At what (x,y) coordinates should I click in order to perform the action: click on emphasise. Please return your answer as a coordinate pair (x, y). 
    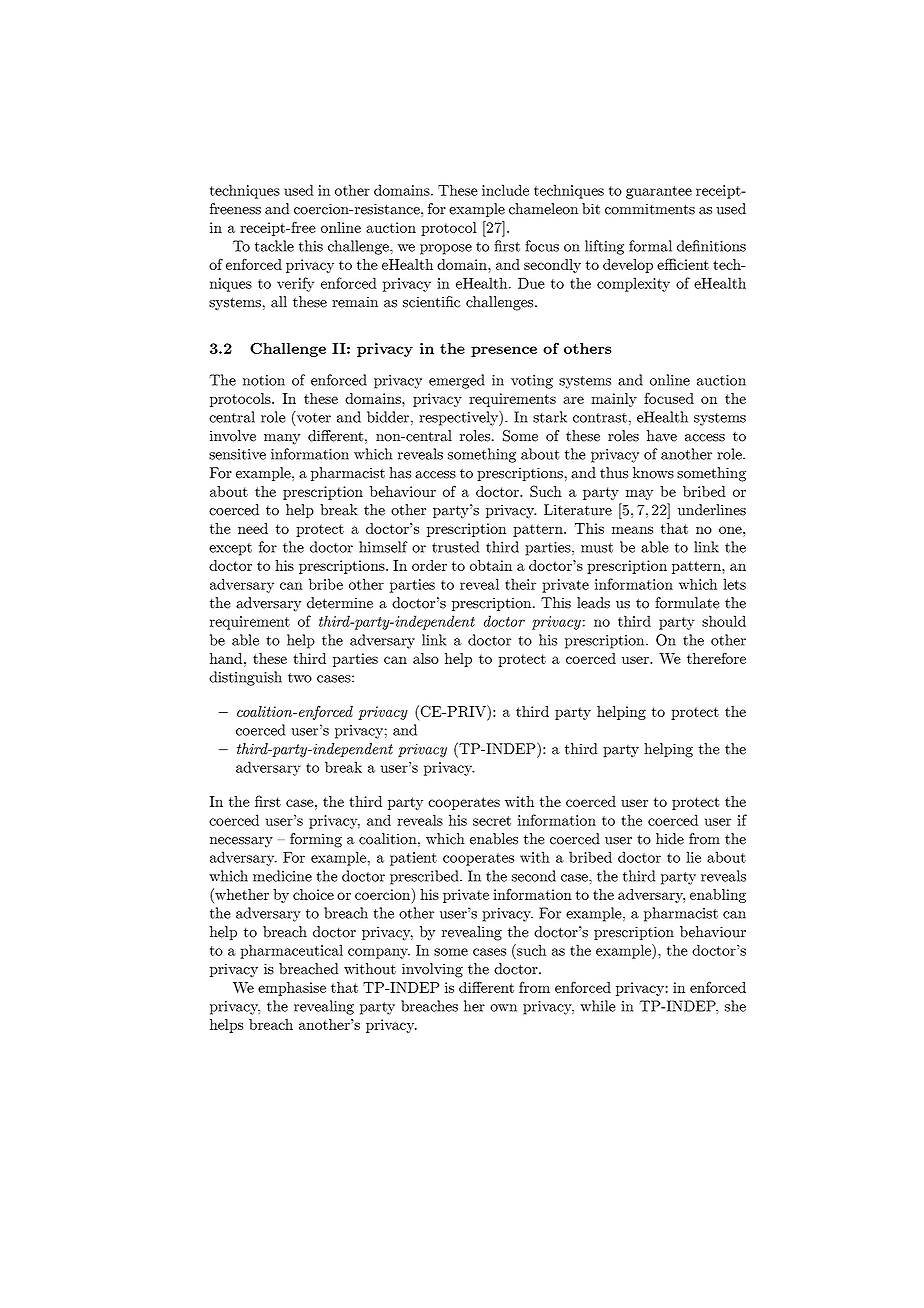
    Looking at the image, I should click on (292, 989).
